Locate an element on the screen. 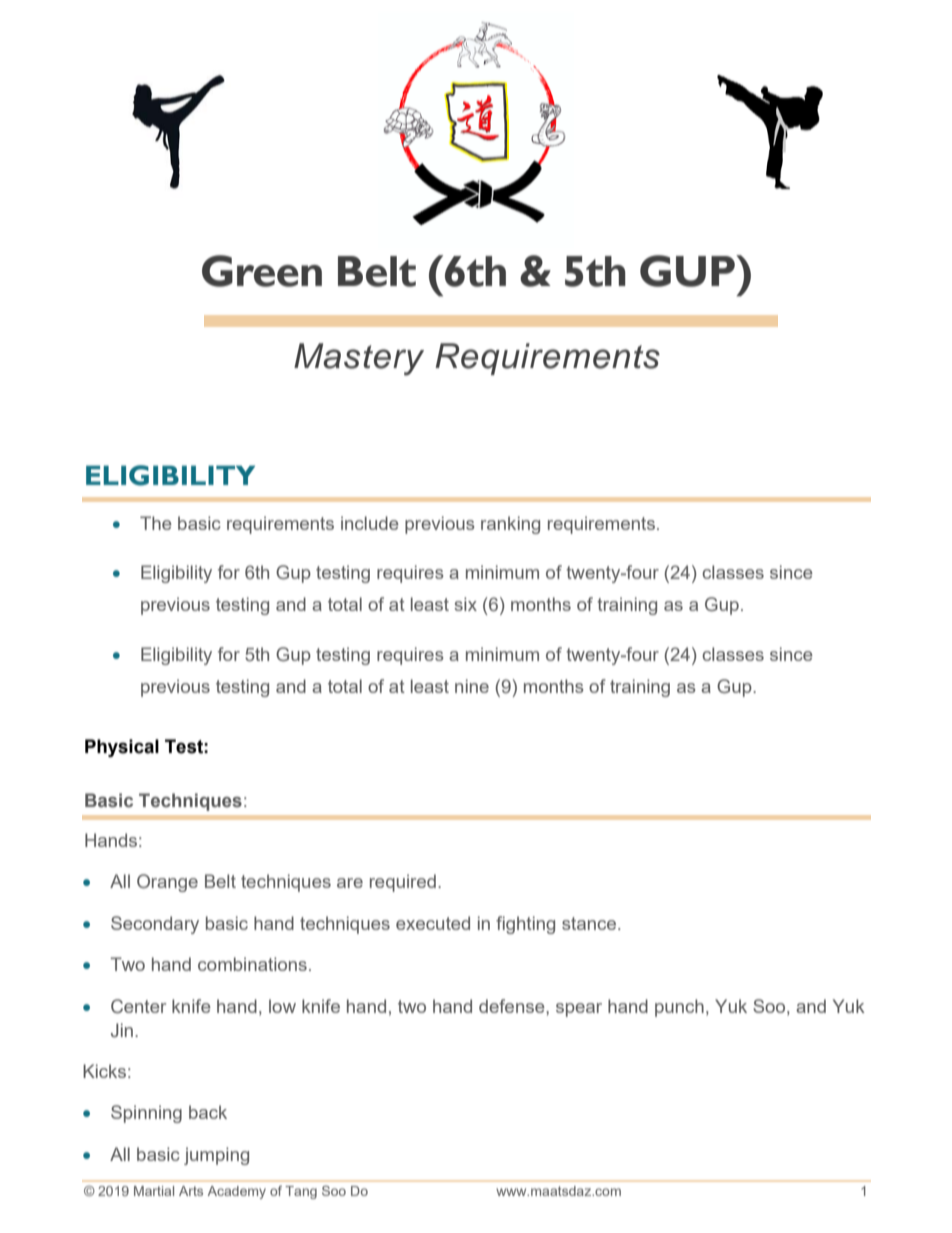 This screenshot has height=1233, width=952. nine is located at coordinates (472, 686).
